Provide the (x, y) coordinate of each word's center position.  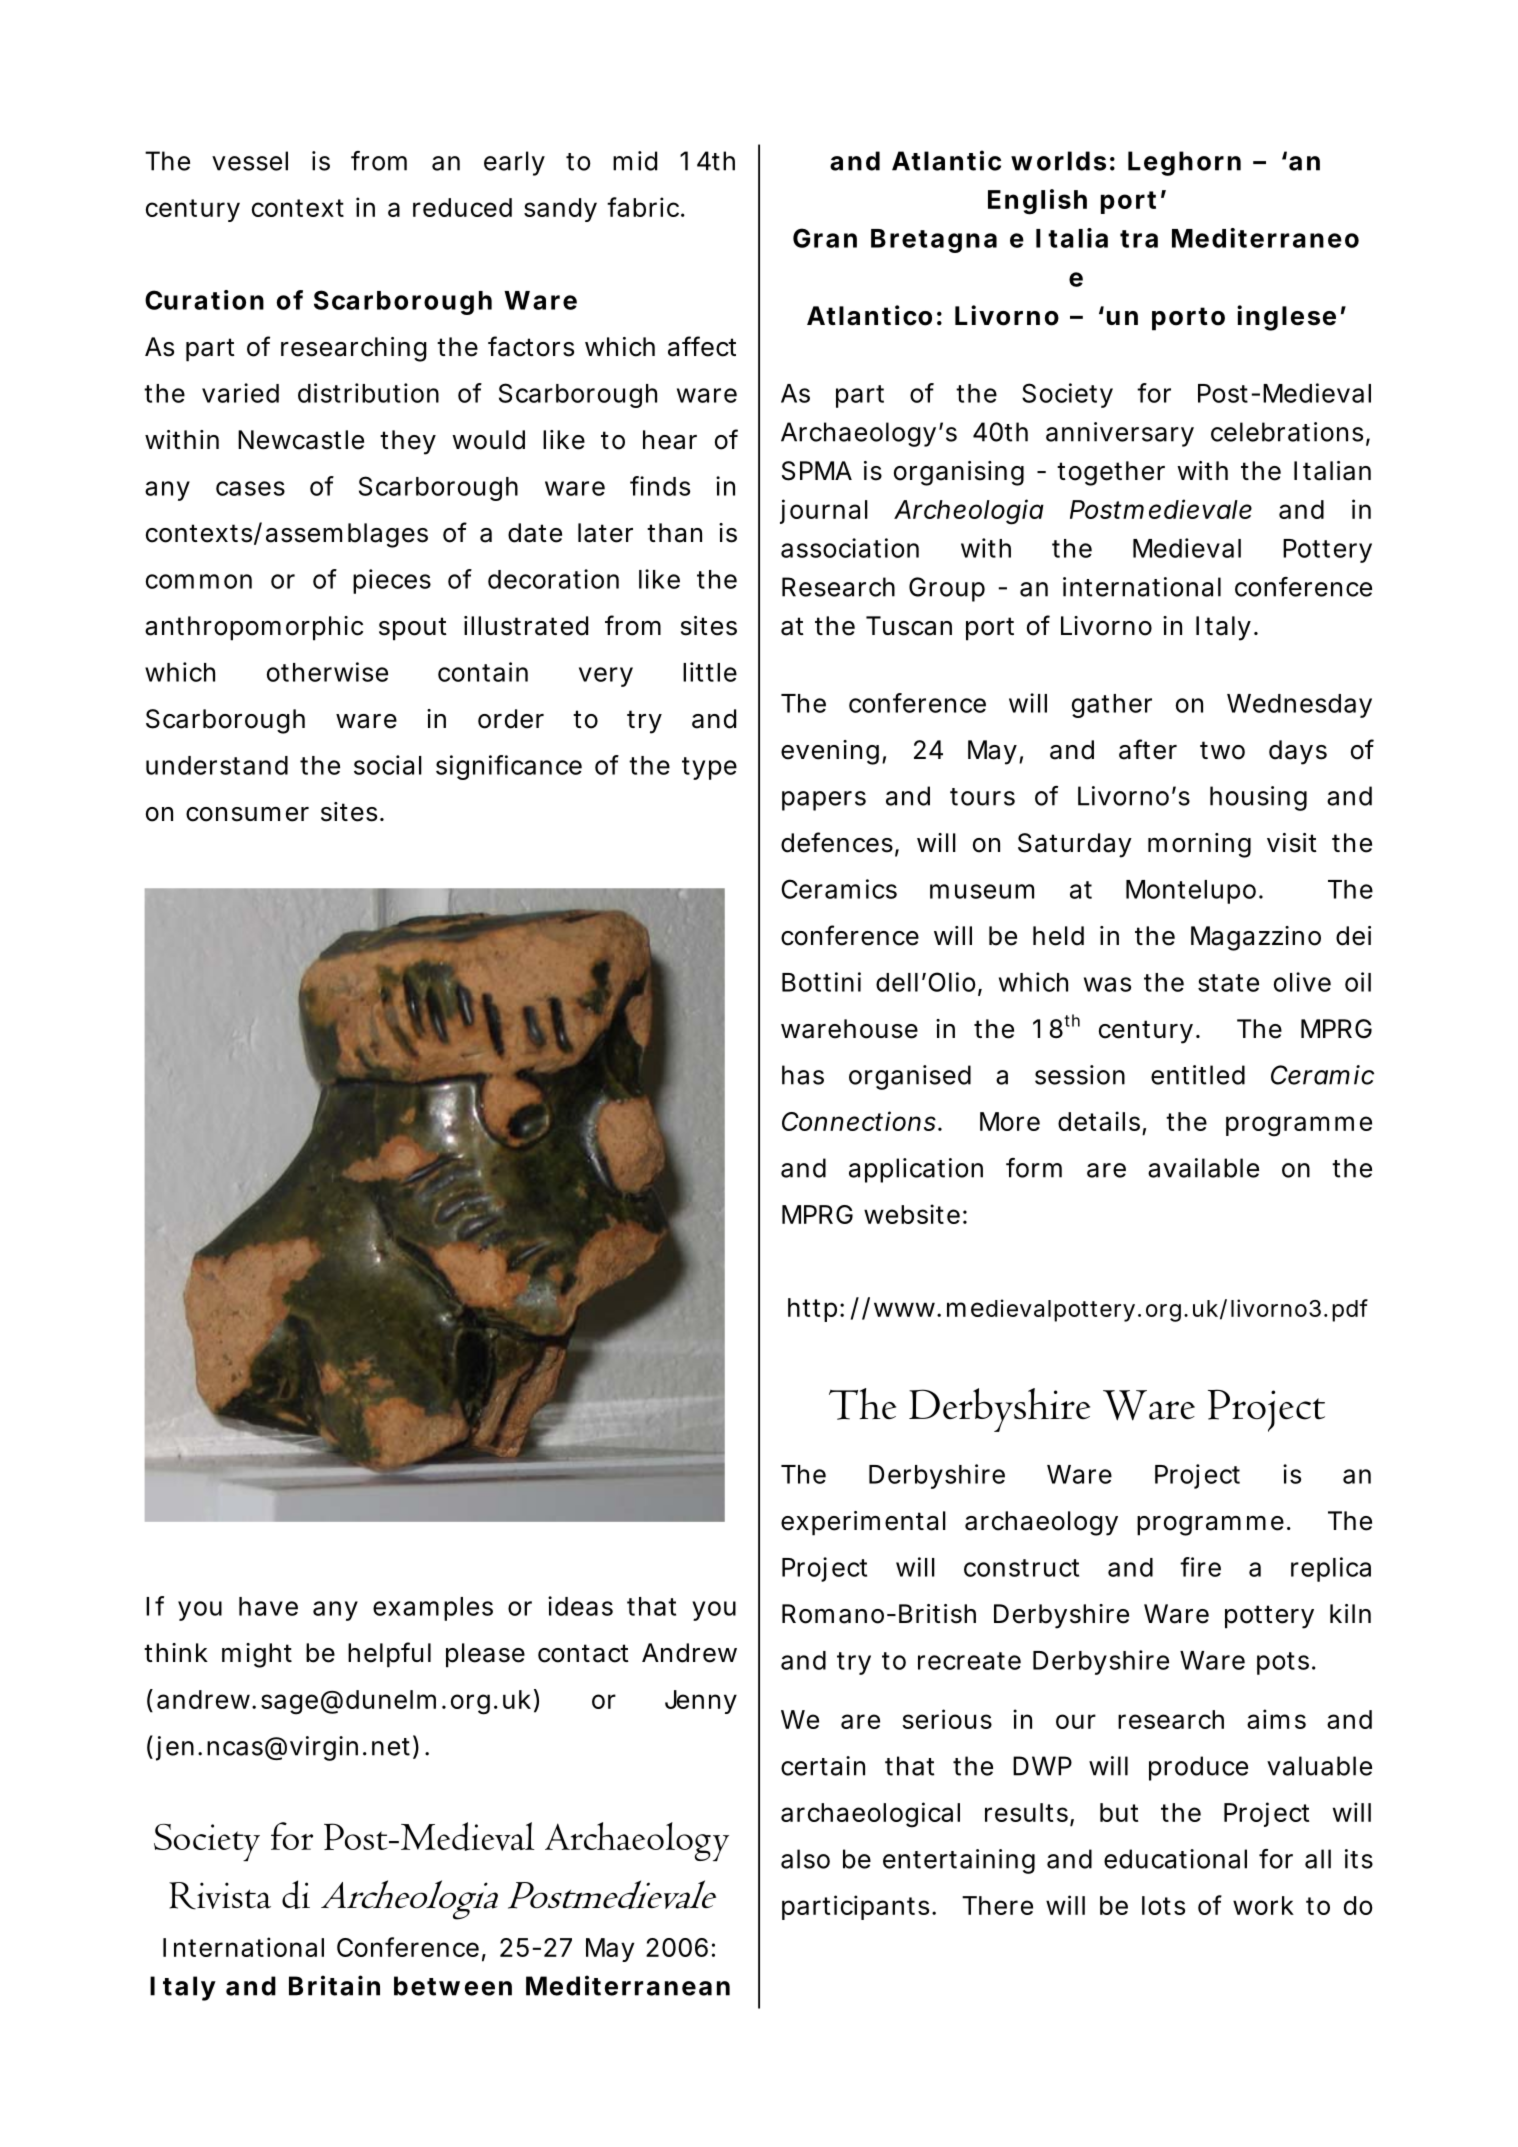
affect (702, 346)
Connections (859, 1121)
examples (433, 1609)
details (1099, 1121)
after (1148, 749)
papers (824, 801)
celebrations (1287, 432)
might (257, 1655)
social (388, 765)
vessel (250, 161)
